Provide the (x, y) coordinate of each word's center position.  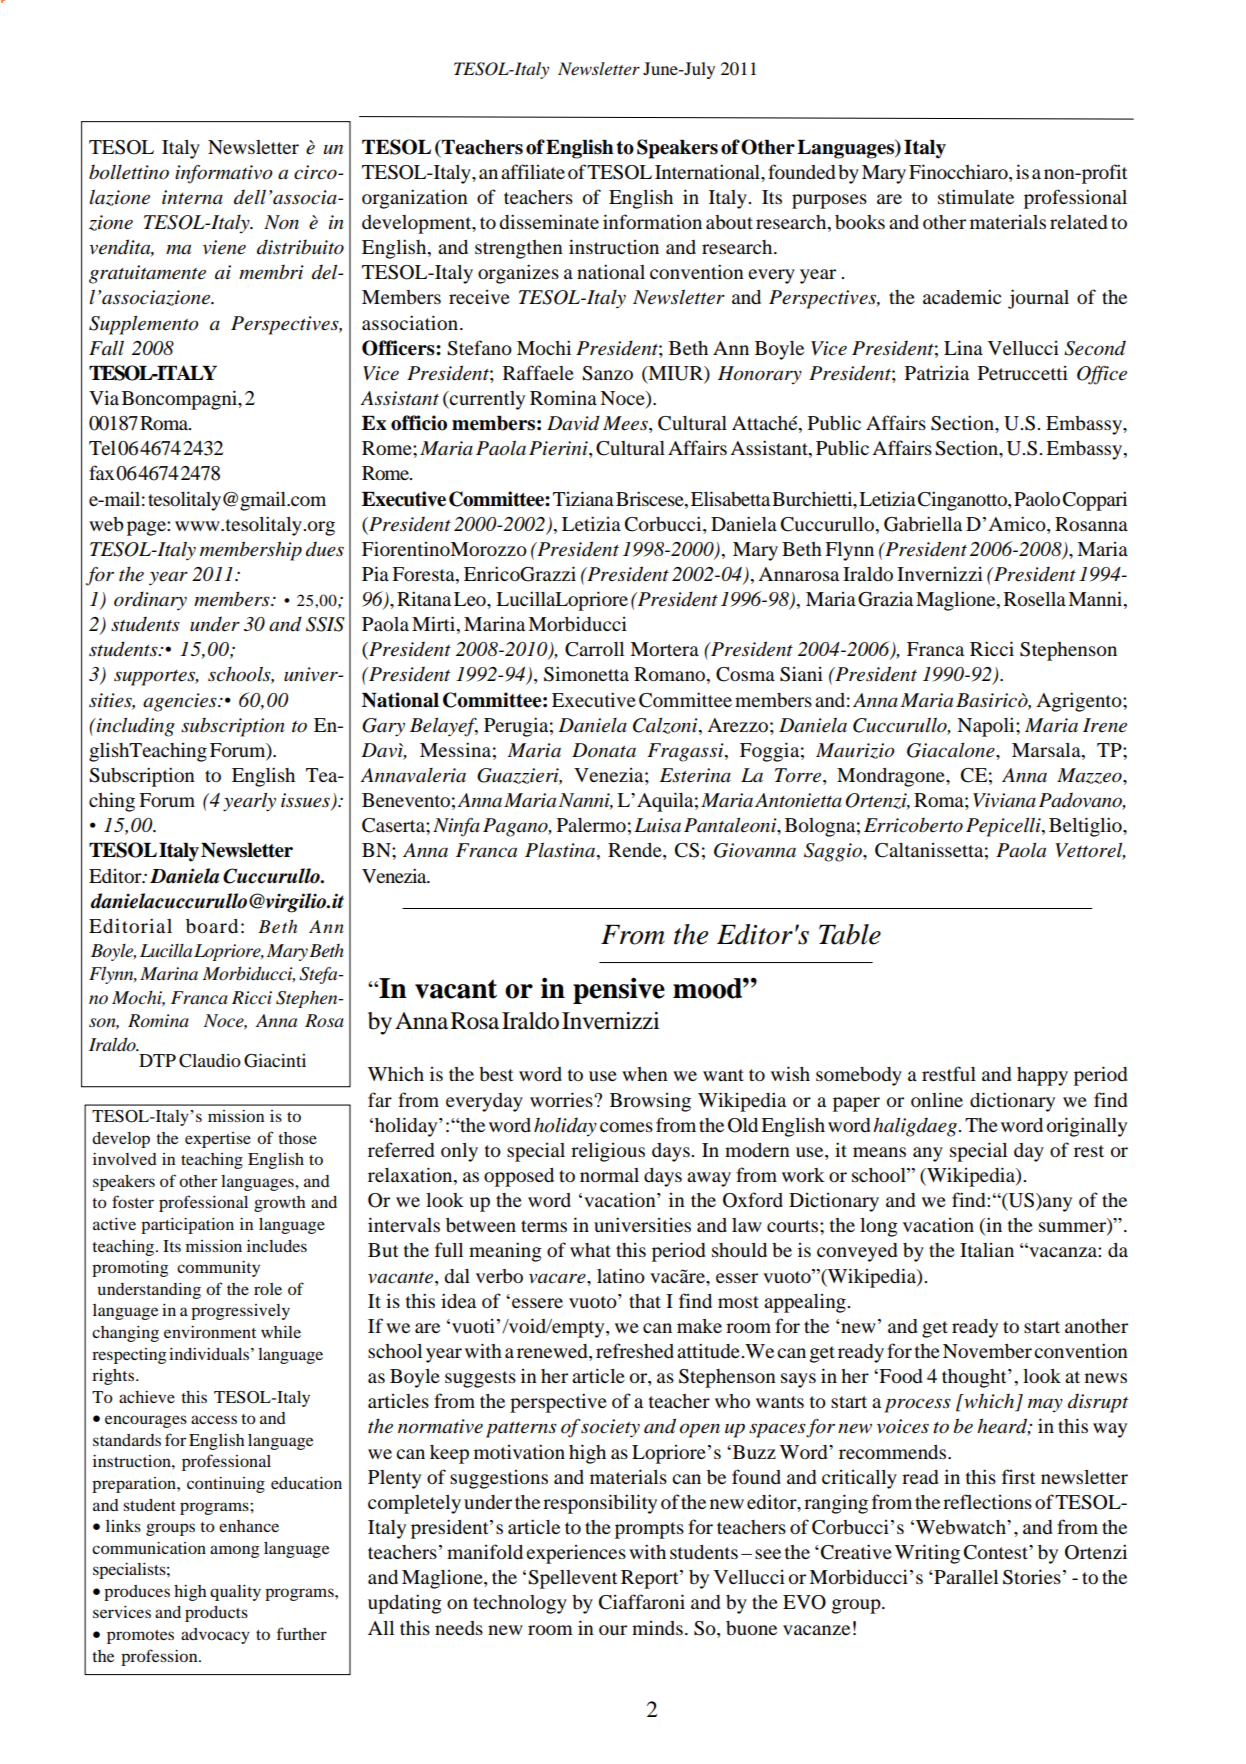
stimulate (976, 196)
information (652, 222)
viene (224, 247)
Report (651, 1579)
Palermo (591, 825)
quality (235, 1593)
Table (850, 934)
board (212, 926)
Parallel (965, 1577)
